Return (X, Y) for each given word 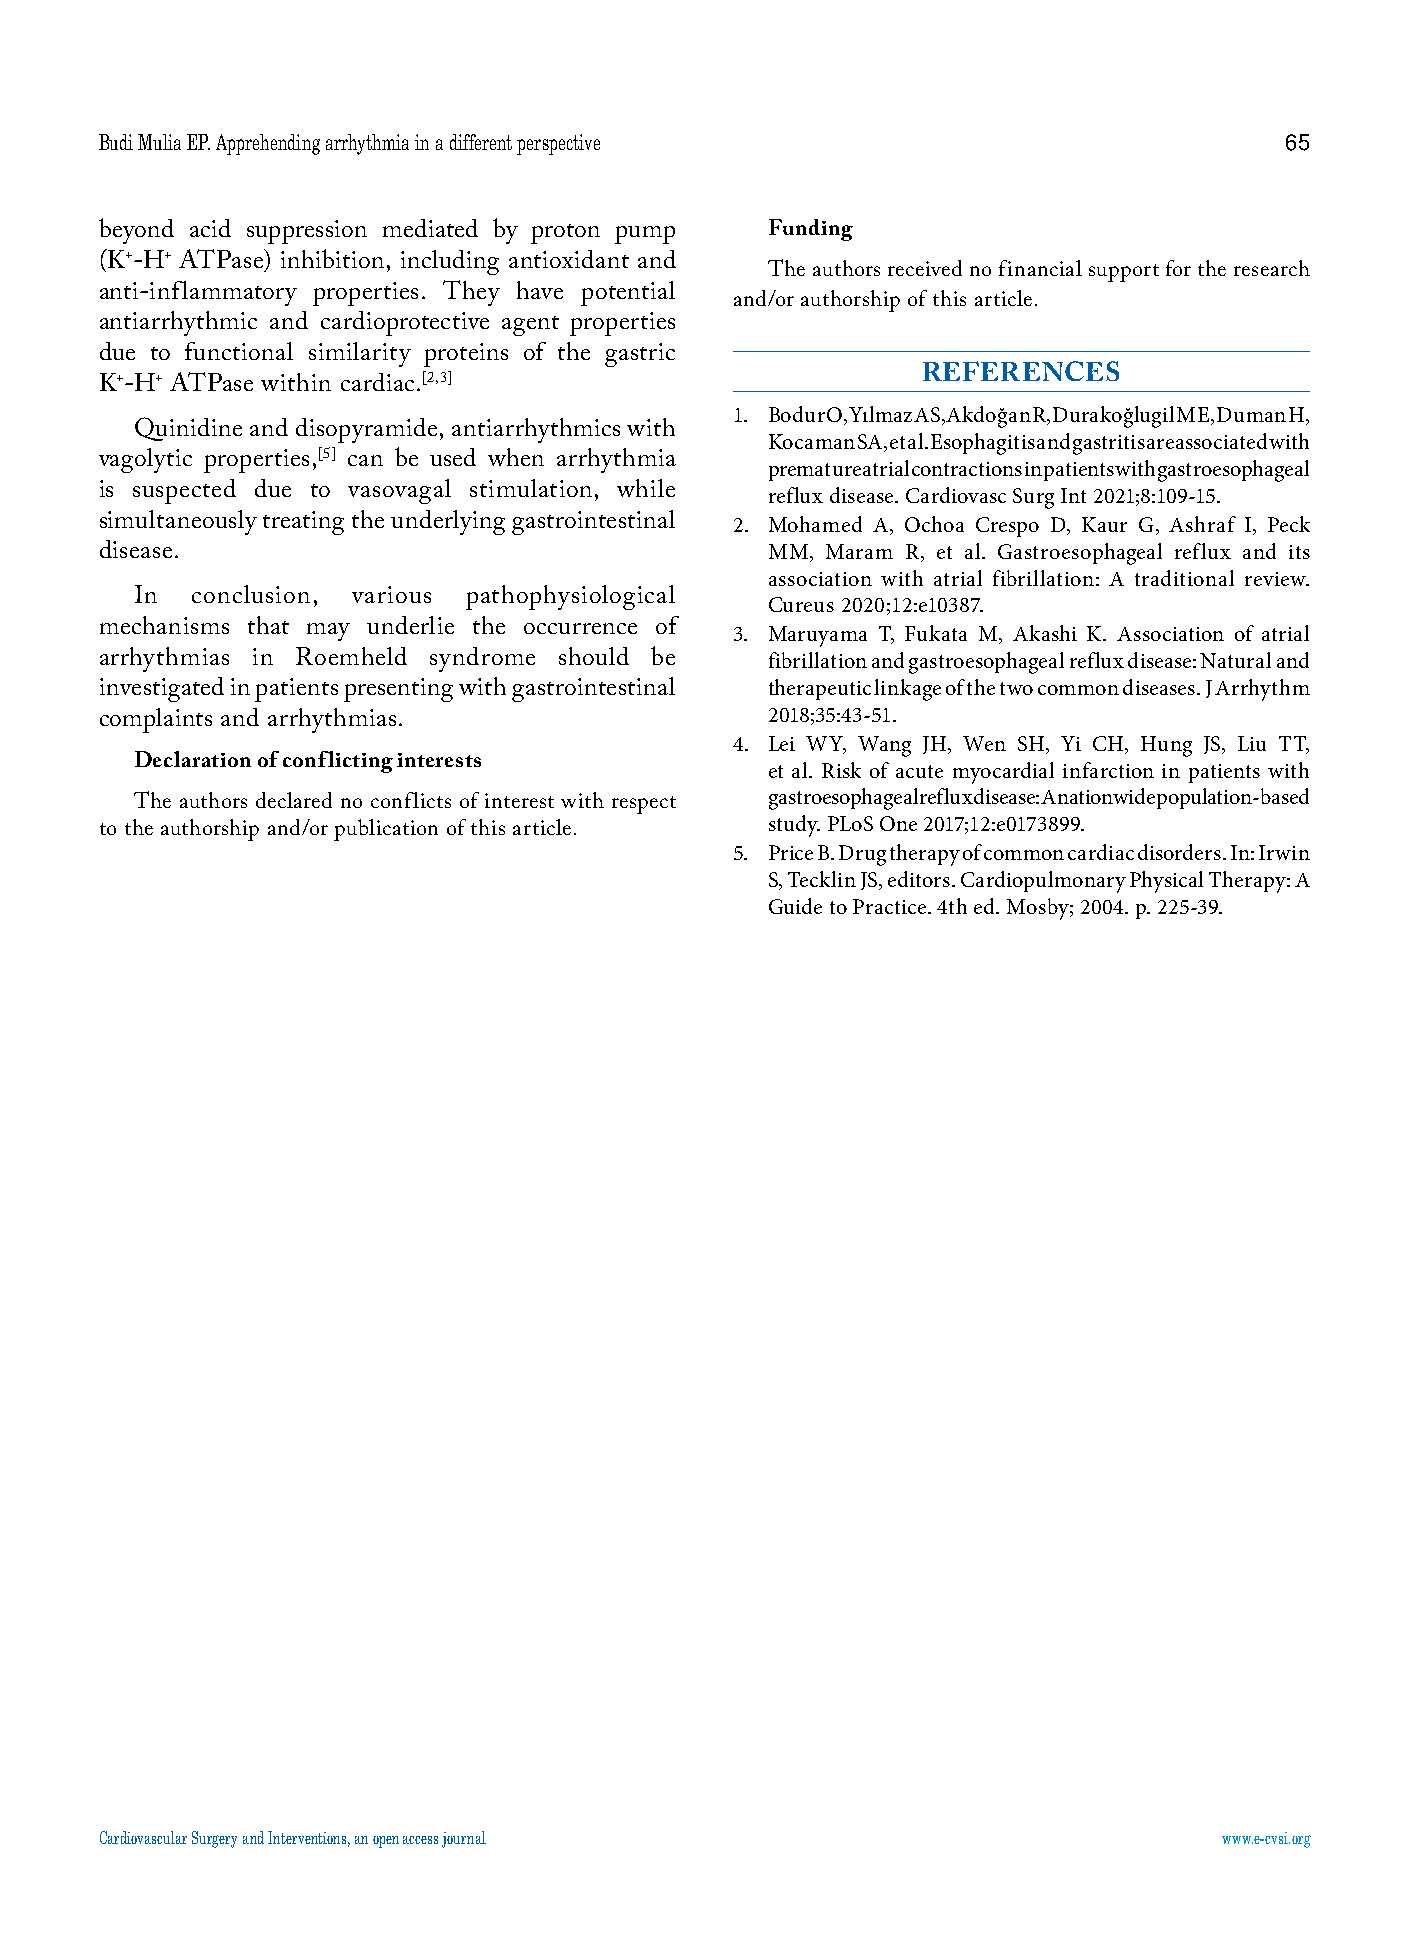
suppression (307, 232)
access (420, 1840)
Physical (1166, 882)
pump (645, 235)
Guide (795, 906)
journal (464, 1839)
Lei (782, 743)
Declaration (193, 759)
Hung (1166, 746)
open (386, 1842)
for (1178, 268)
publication (386, 830)
